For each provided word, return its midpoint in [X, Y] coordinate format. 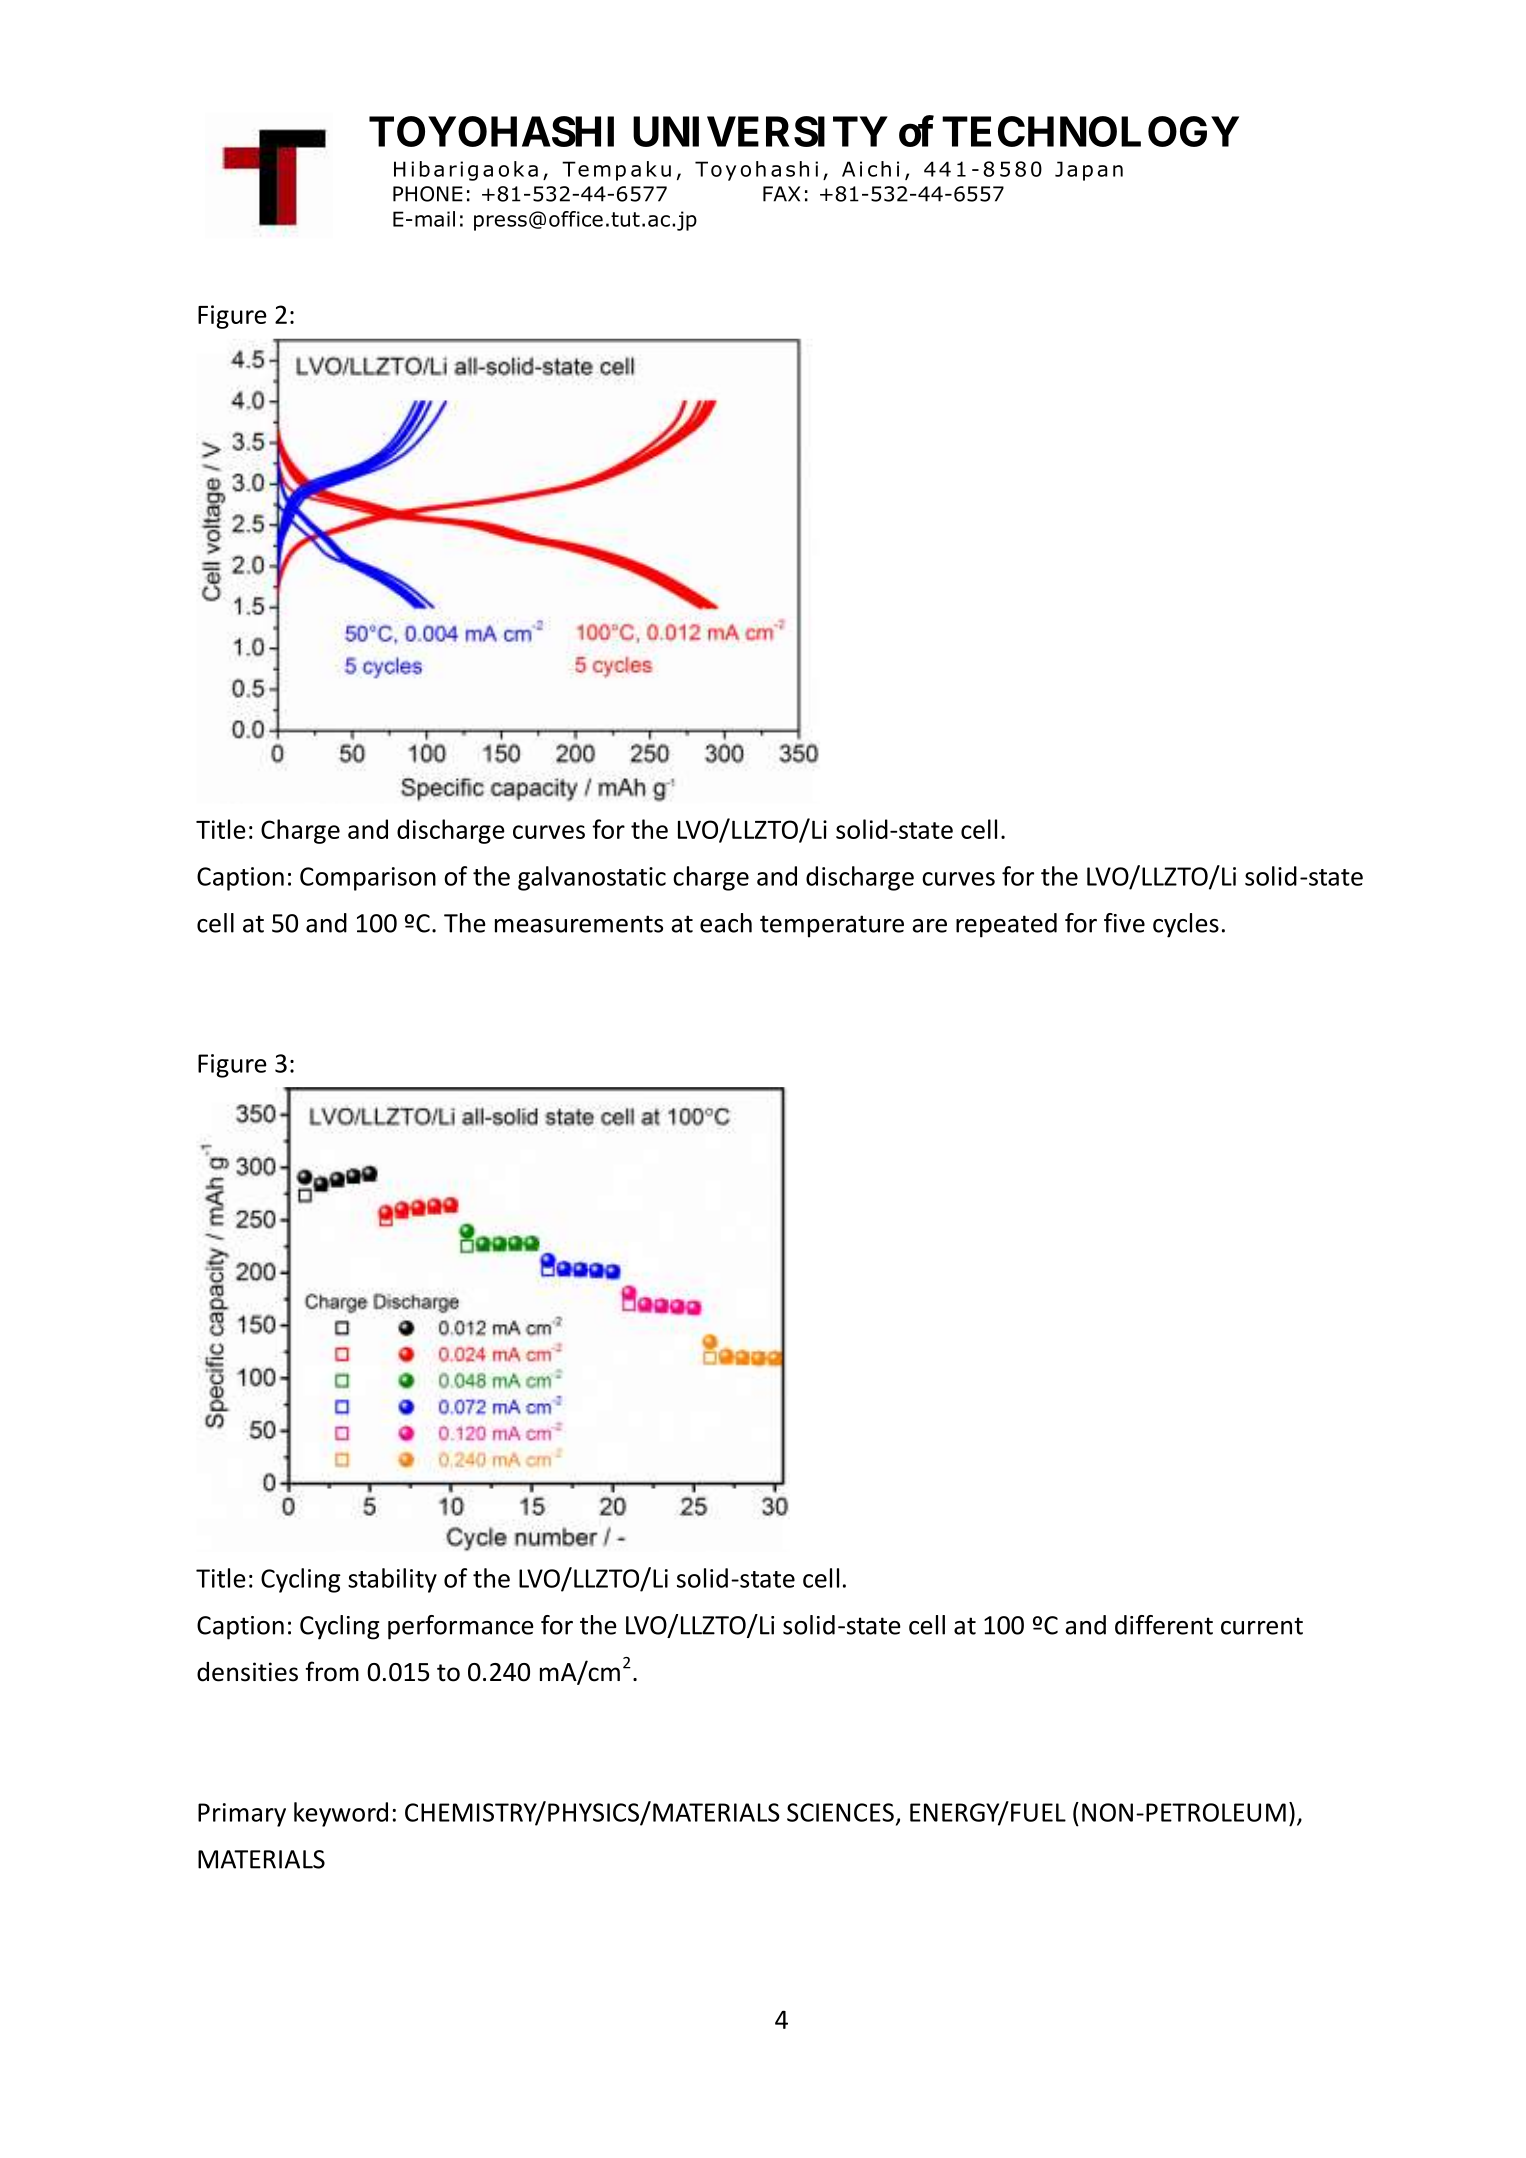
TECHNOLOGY [1090, 131]
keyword [341, 1814]
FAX [781, 194]
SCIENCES [840, 1812]
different [1164, 1625]
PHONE [428, 194]
